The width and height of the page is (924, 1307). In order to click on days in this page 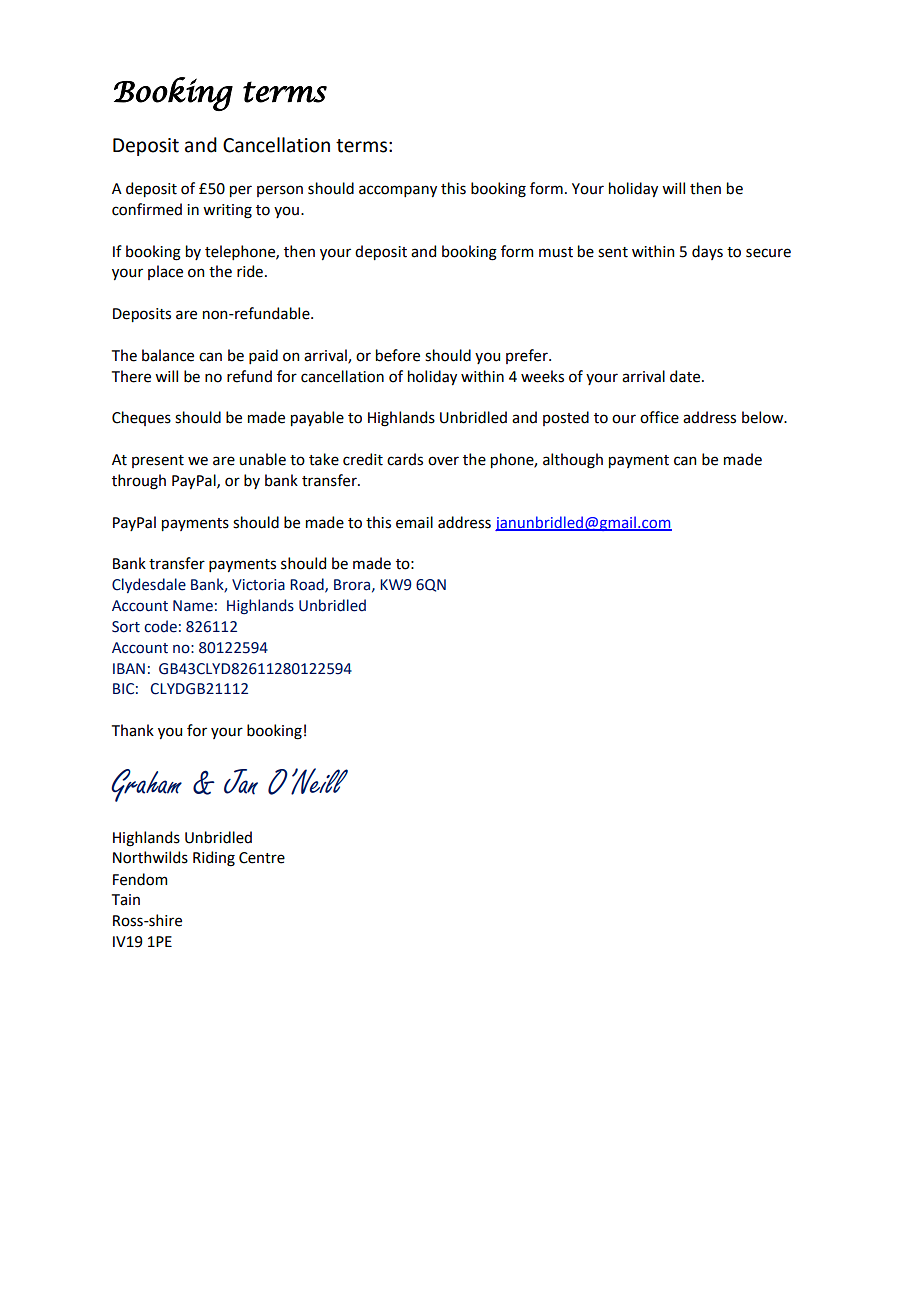, I will do `click(707, 252)`.
